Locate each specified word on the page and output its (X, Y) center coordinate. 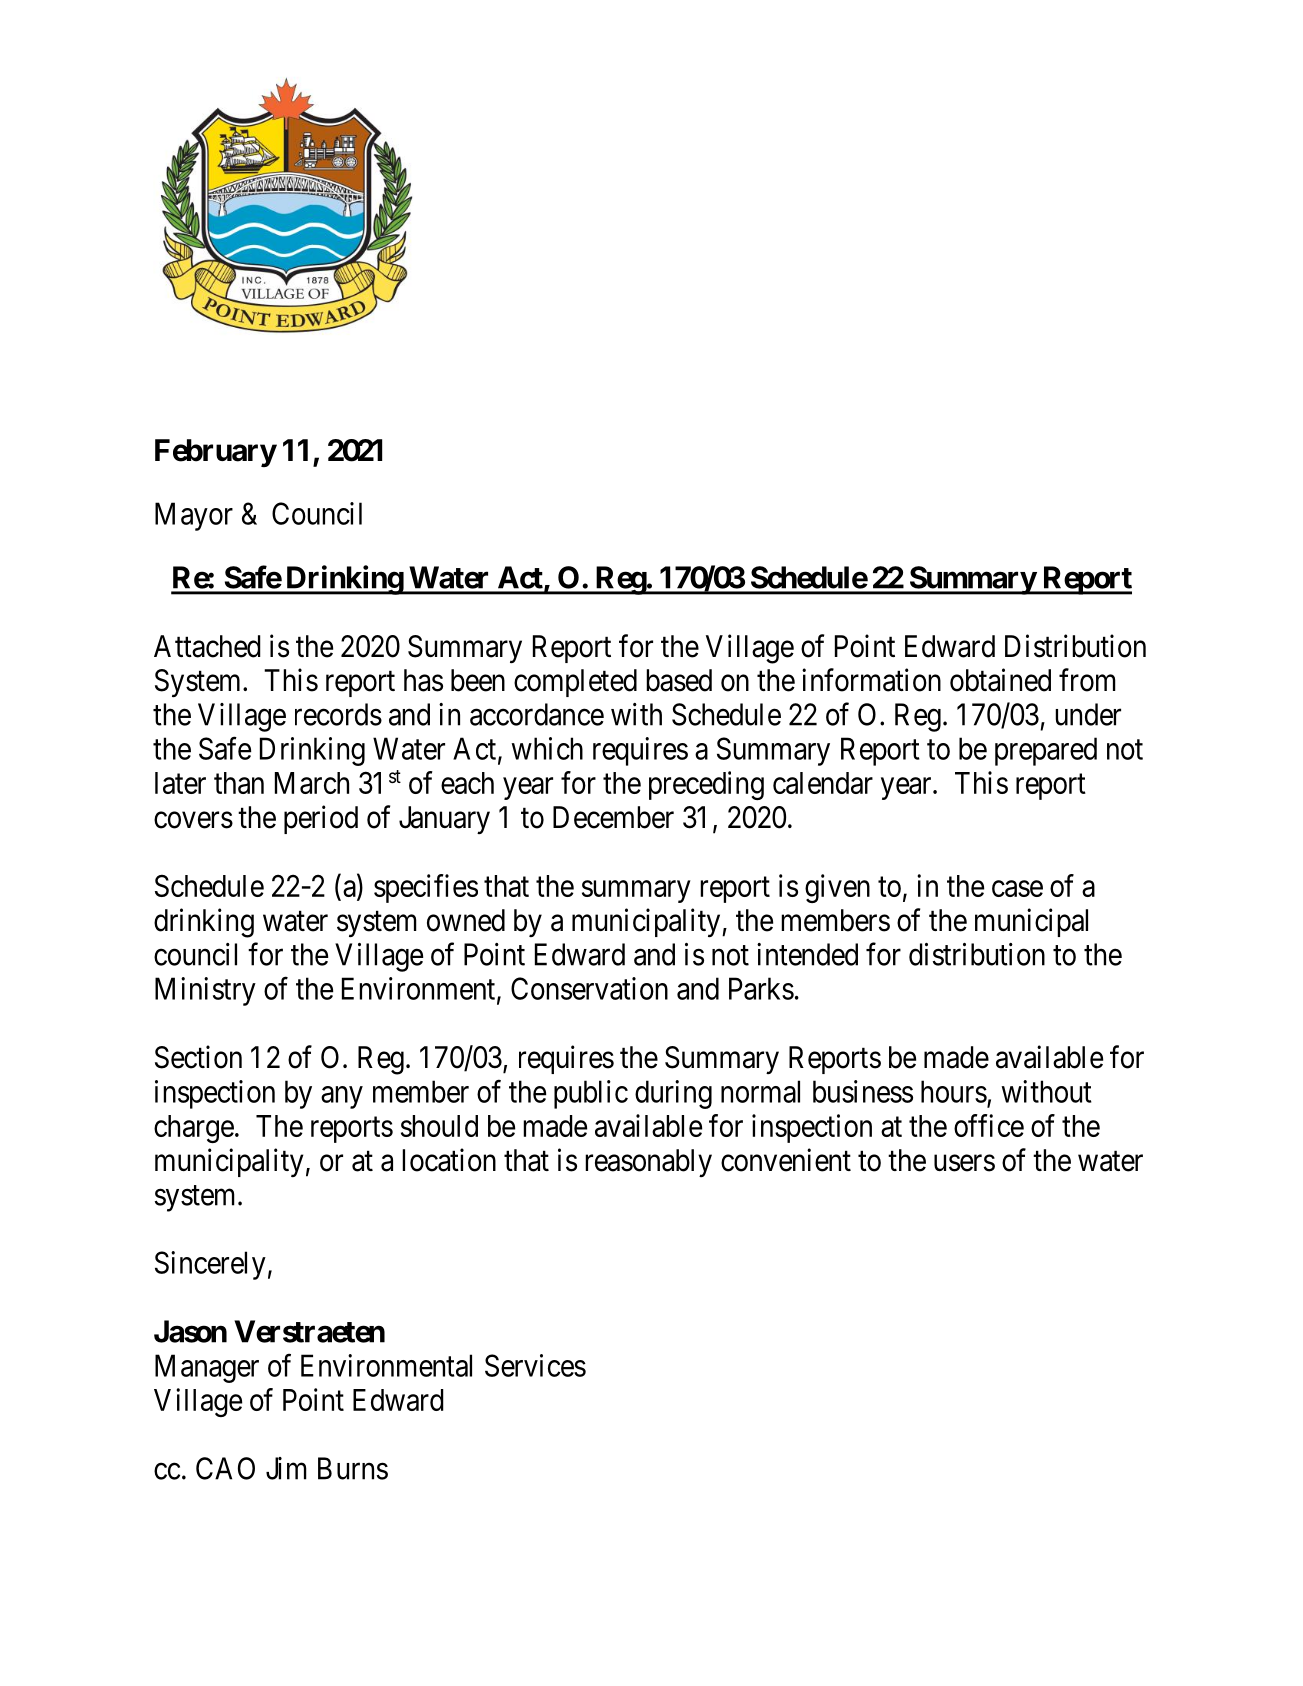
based (679, 680)
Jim (286, 1468)
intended (807, 954)
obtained (1000, 680)
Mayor (194, 516)
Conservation (589, 988)
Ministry (205, 991)
